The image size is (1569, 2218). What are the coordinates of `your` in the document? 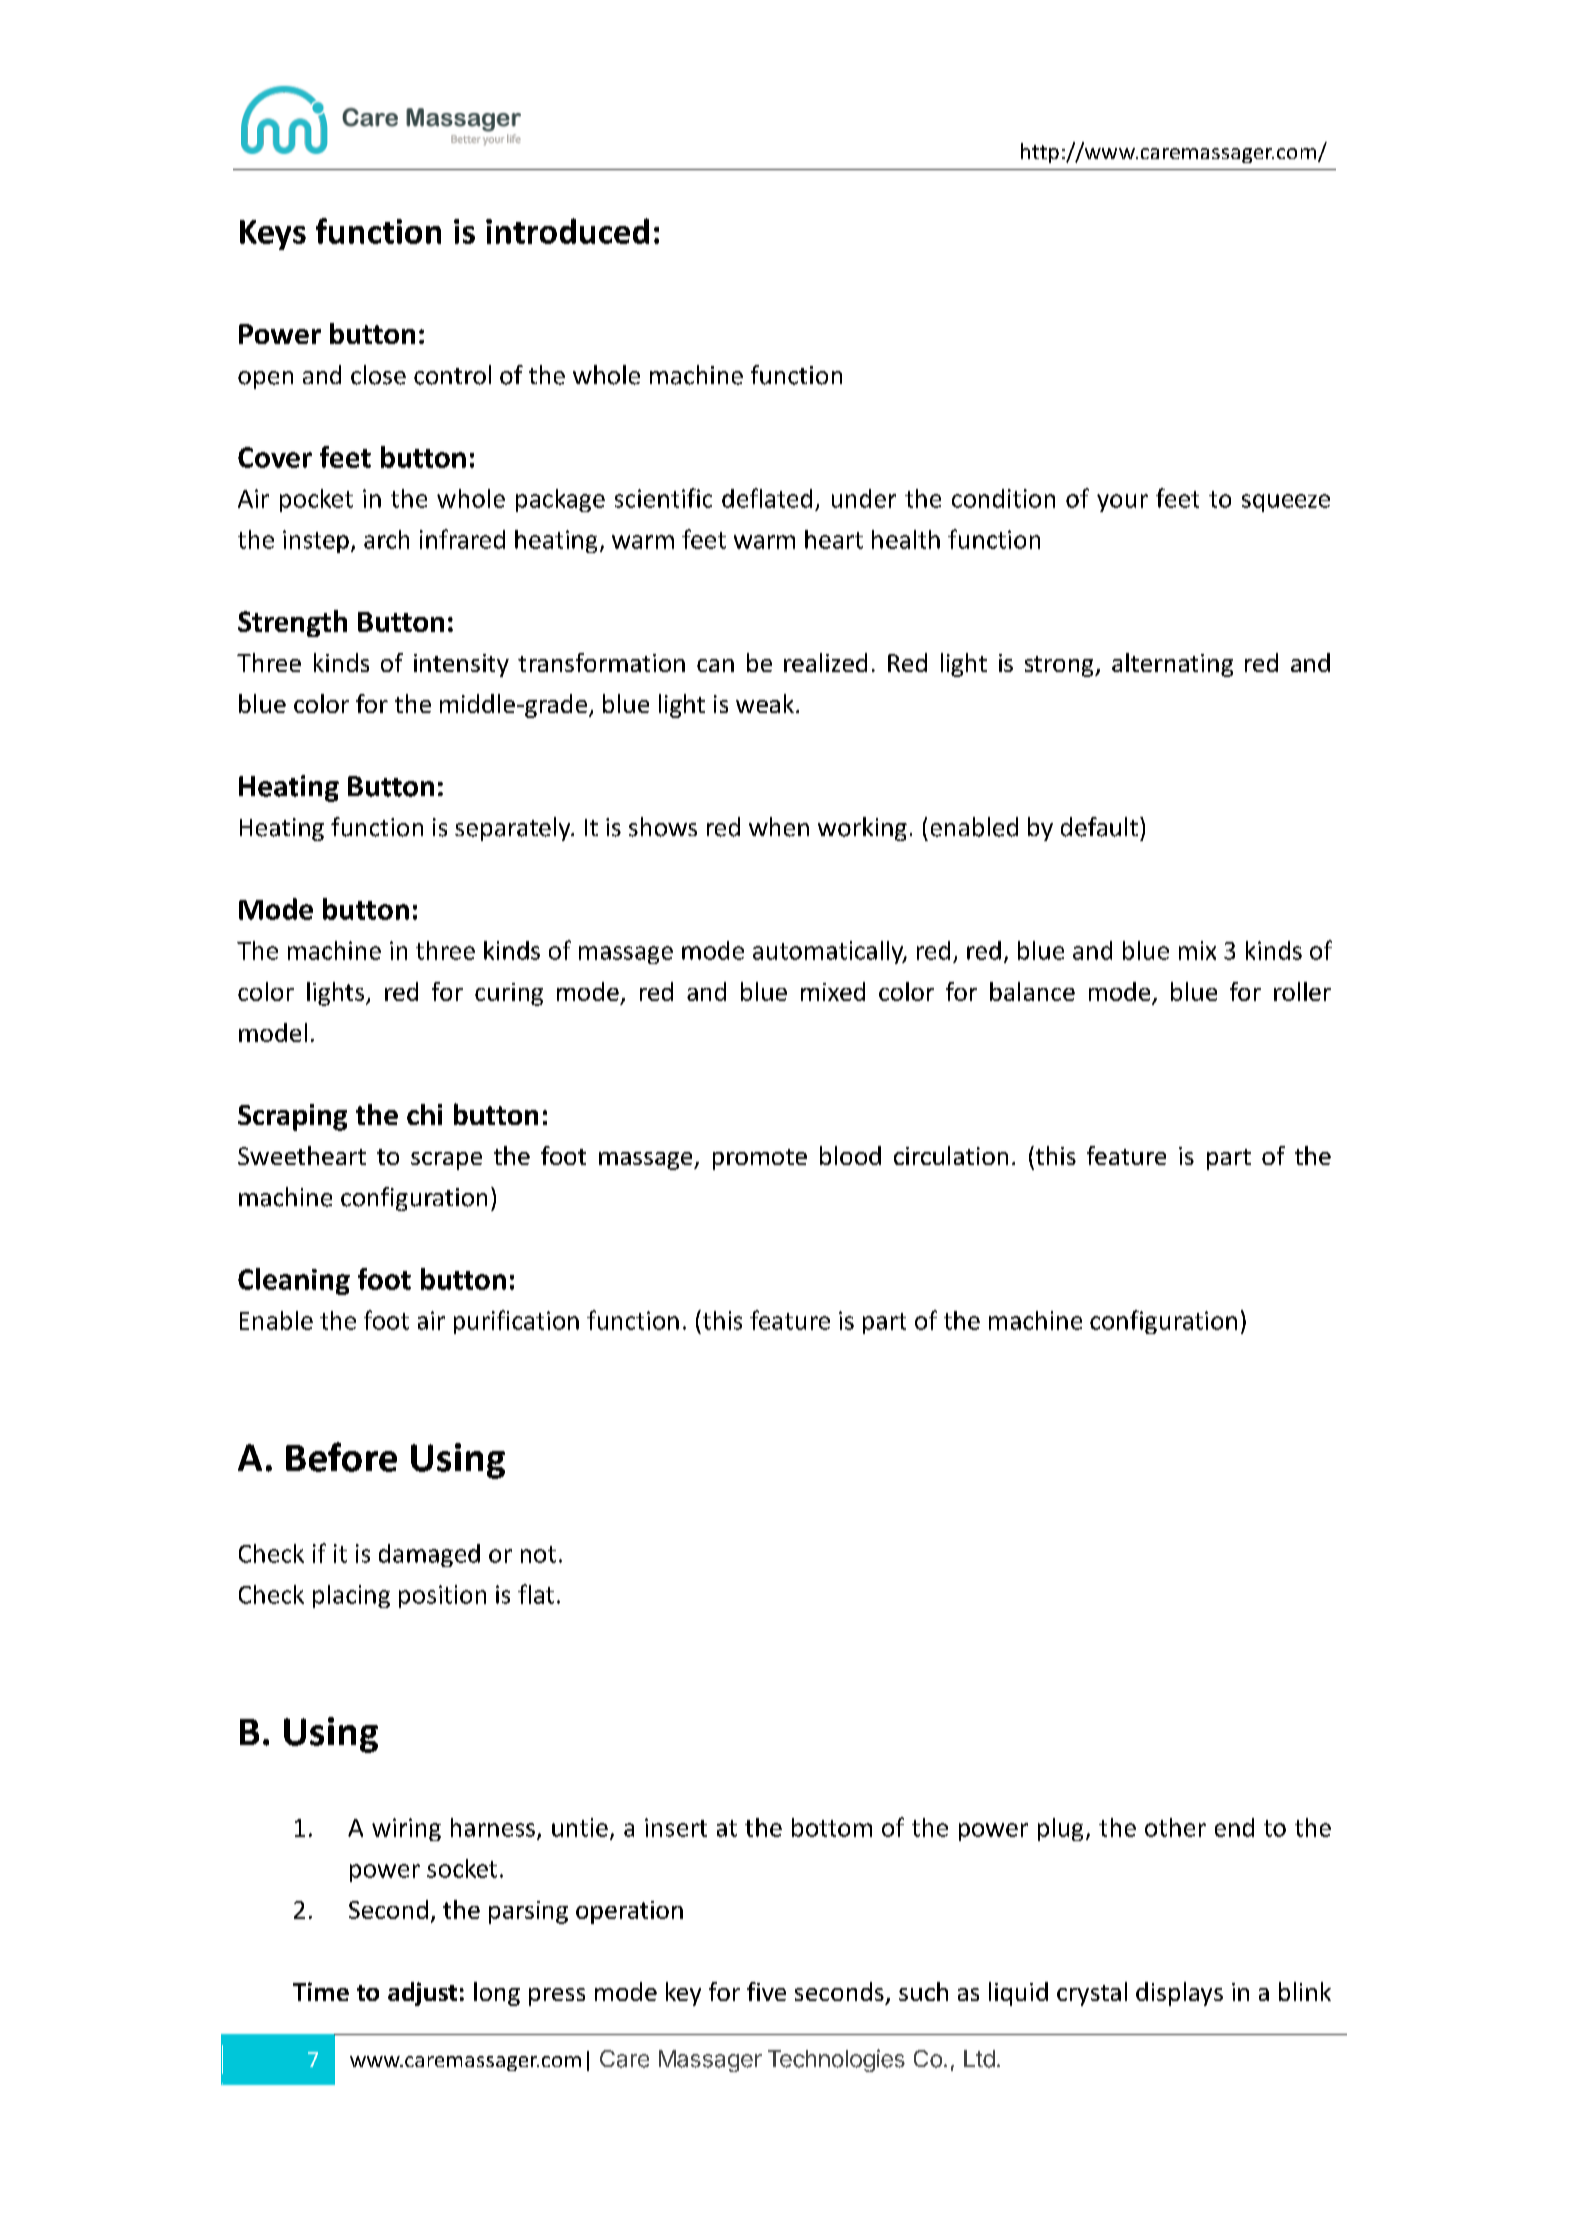 It's located at (1122, 503).
